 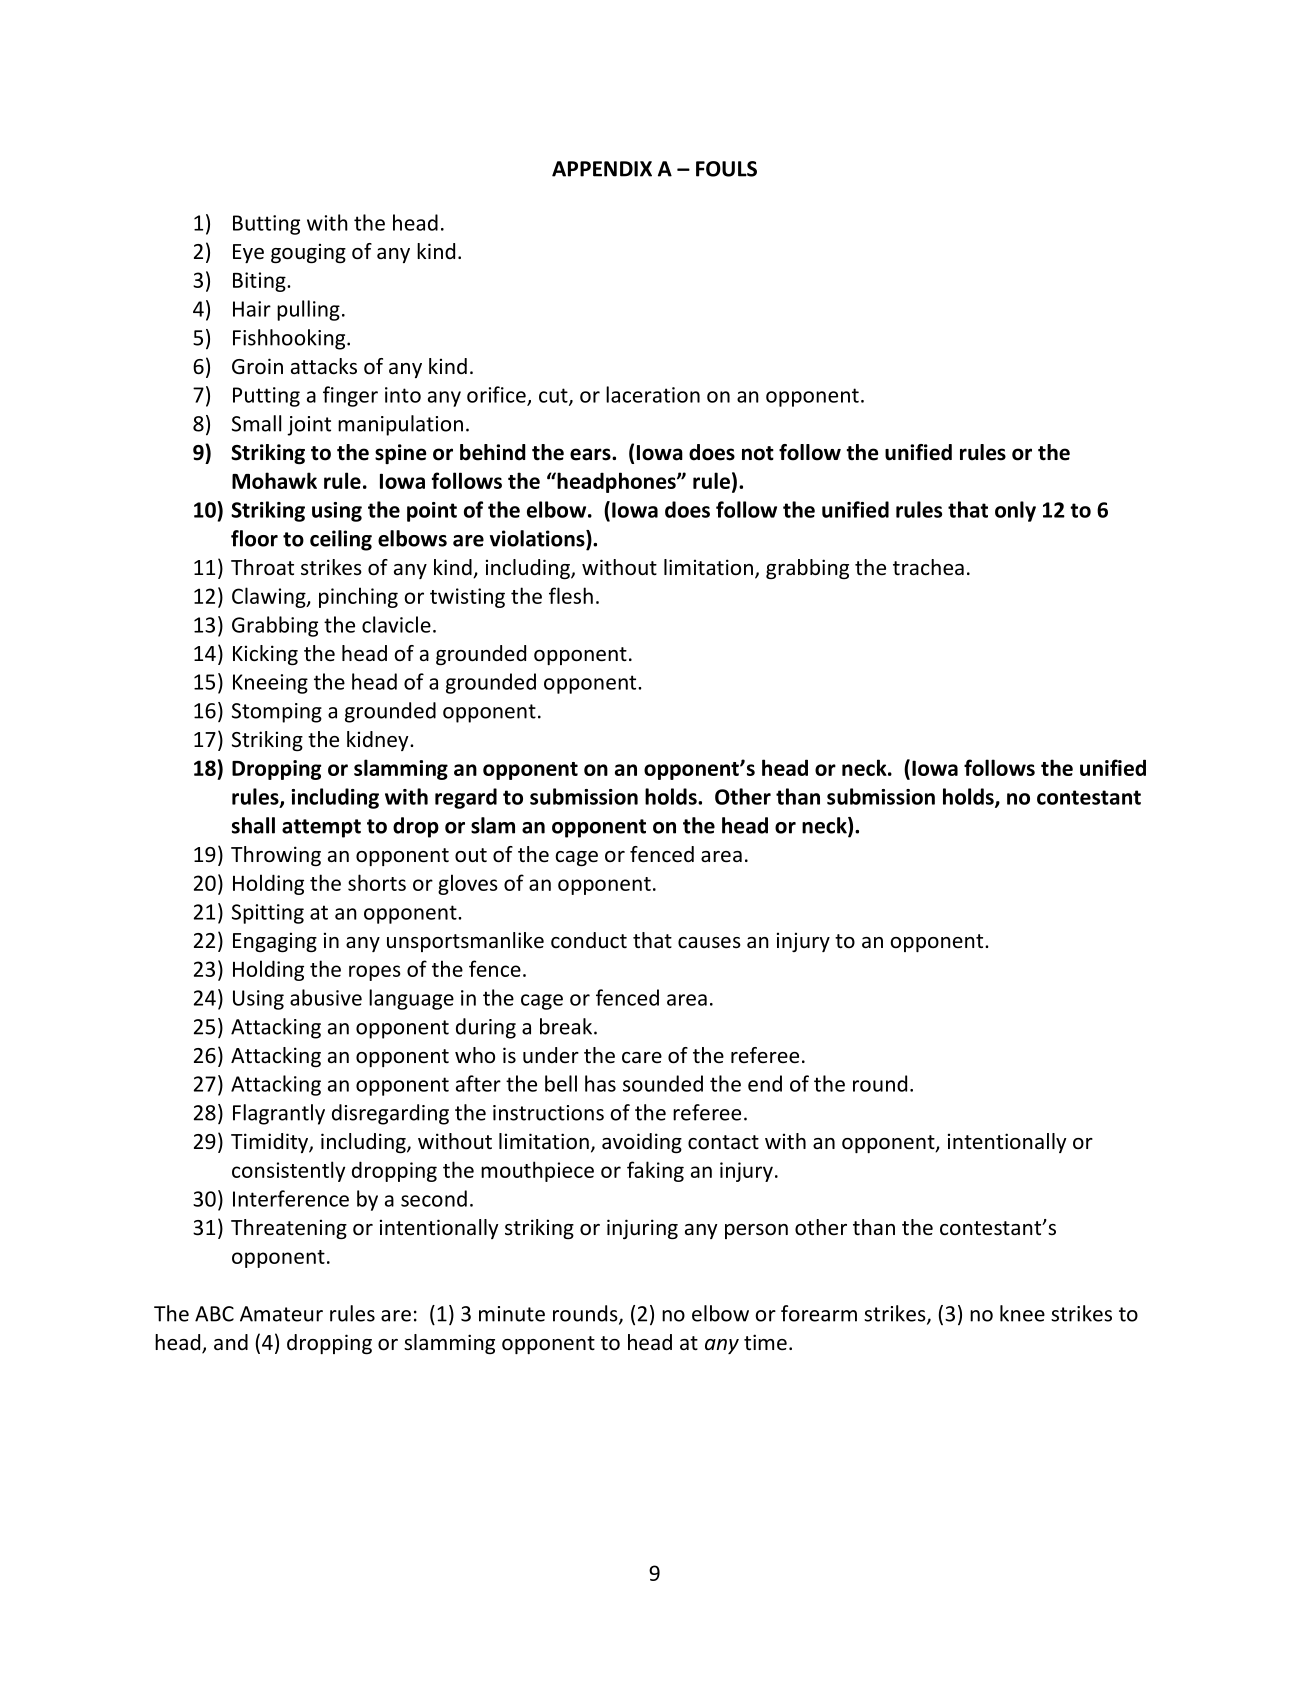 What do you see at coordinates (589, 940) in the image?
I see `conduct` at bounding box center [589, 940].
